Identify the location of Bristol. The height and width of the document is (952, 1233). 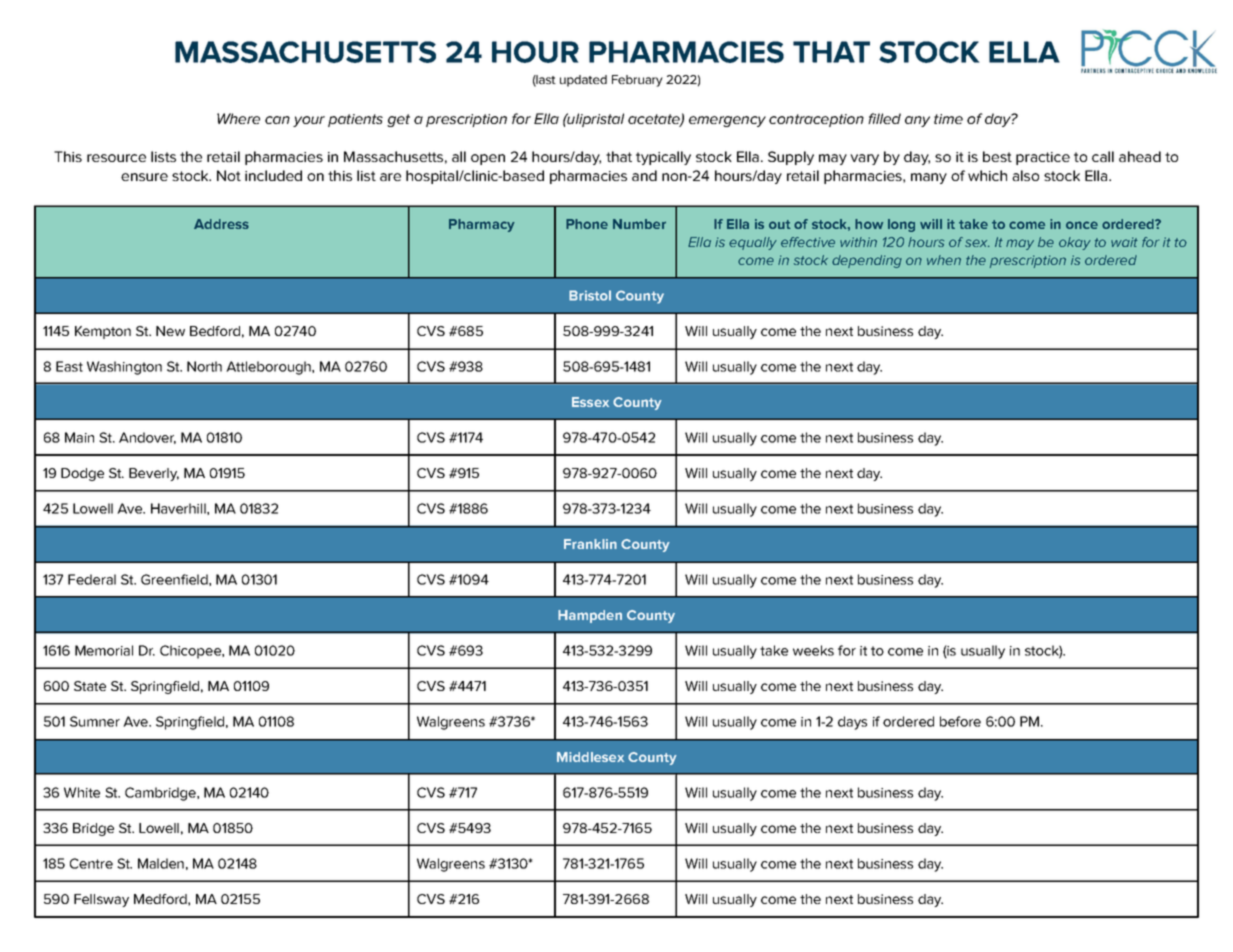
(590, 295).
